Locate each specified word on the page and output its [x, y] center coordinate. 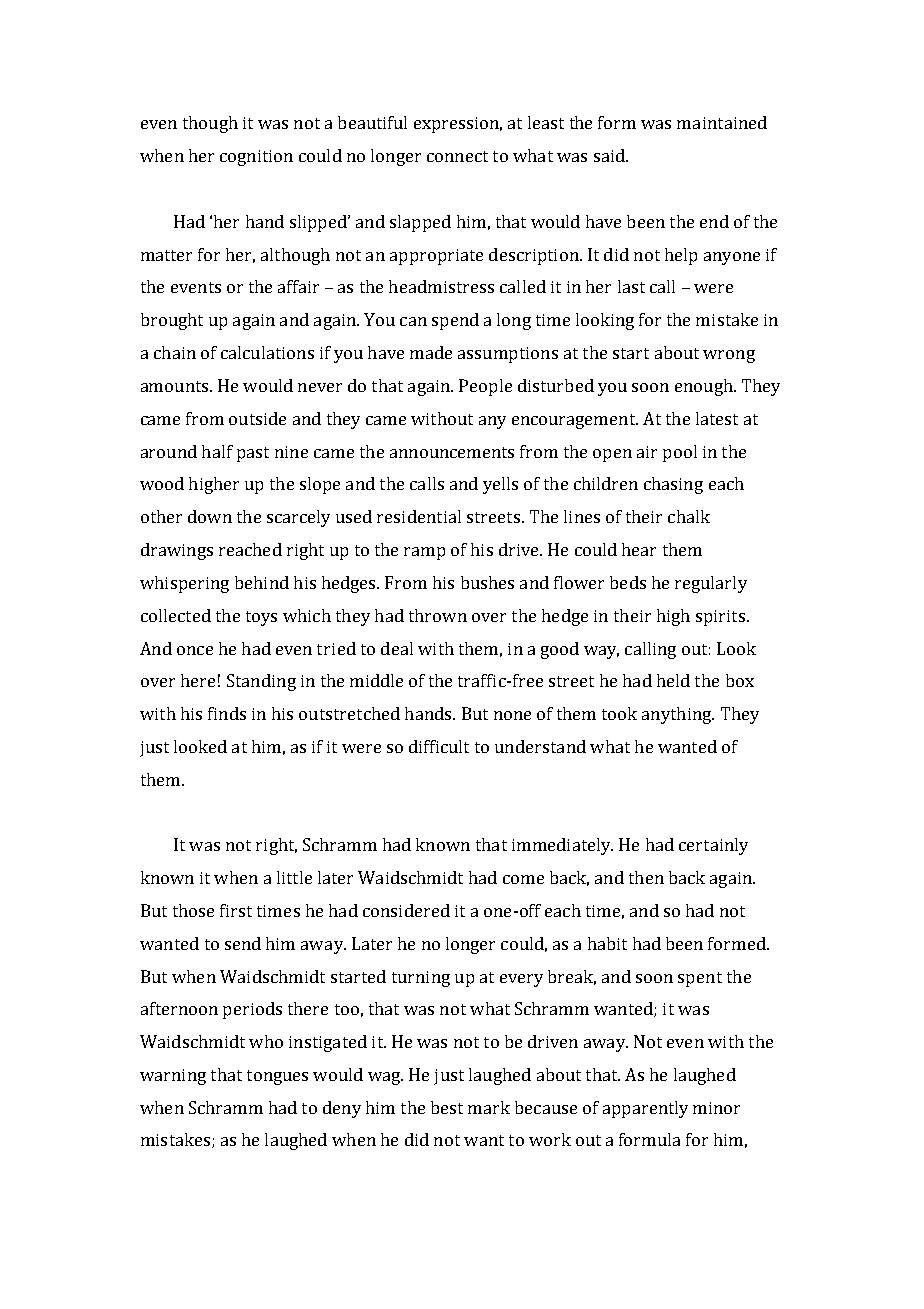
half [217, 451]
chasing [673, 485]
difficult [439, 746]
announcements [452, 452]
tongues [277, 1077]
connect [457, 156]
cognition [256, 158]
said [610, 155]
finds [227, 713]
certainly [713, 846]
